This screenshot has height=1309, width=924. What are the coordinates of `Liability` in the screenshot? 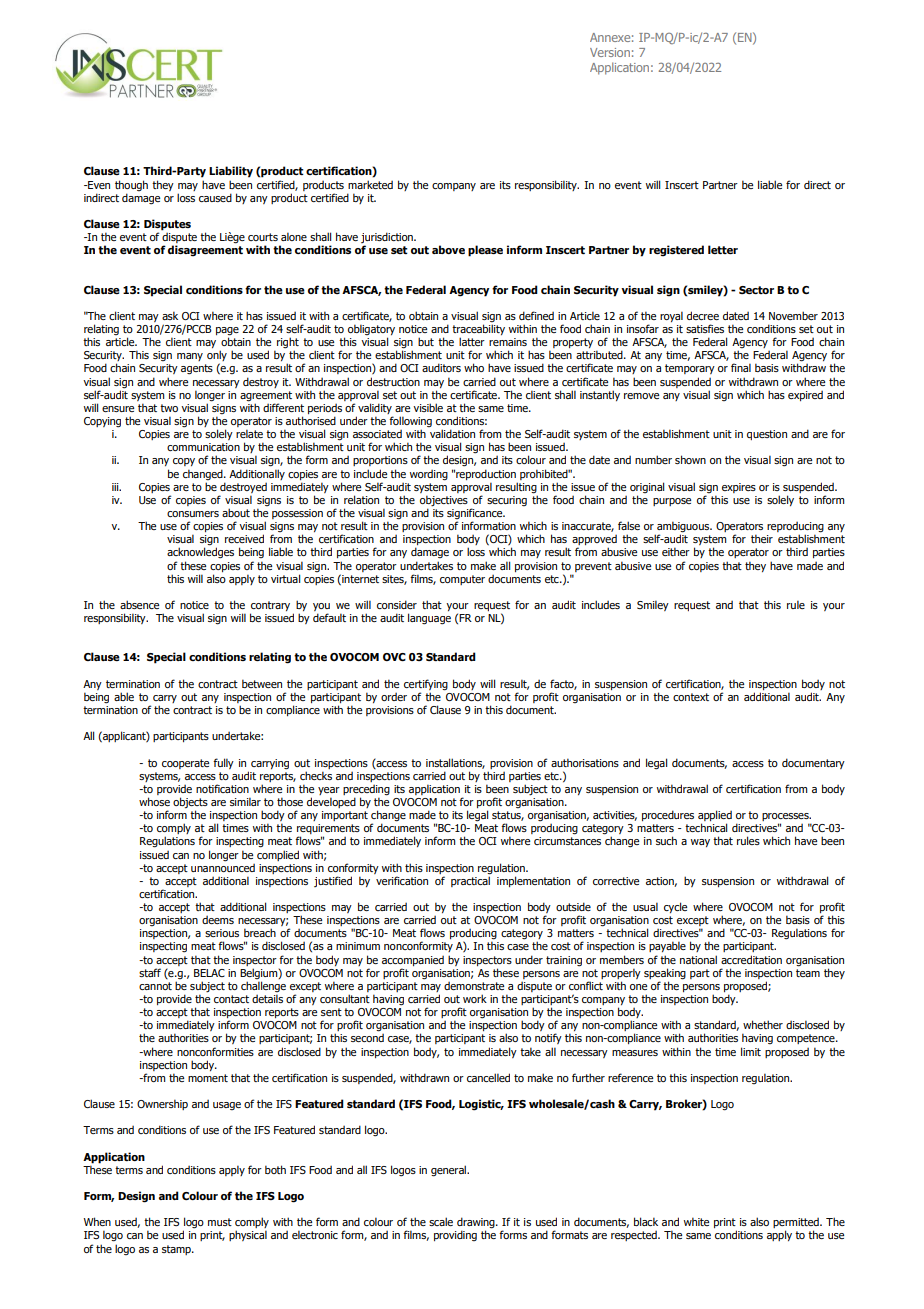 It's located at (231, 172).
